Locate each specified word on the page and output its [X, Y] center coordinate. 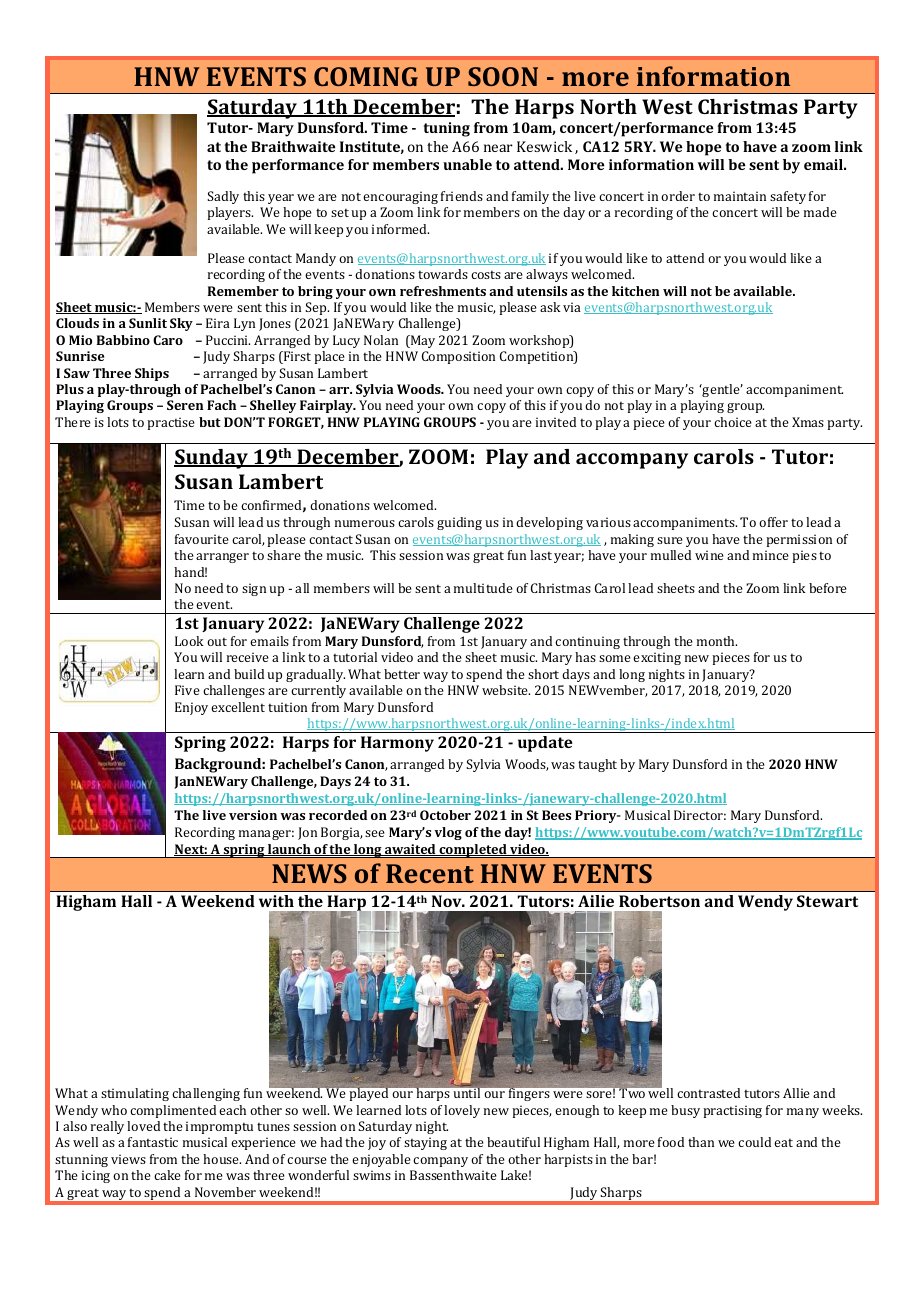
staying [425, 1143]
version [253, 815]
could [754, 1142]
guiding [459, 523]
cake [167, 1175]
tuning [447, 129]
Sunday [212, 459]
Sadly [223, 197]
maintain [740, 196]
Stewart [827, 901]
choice [733, 422]
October [445, 815]
